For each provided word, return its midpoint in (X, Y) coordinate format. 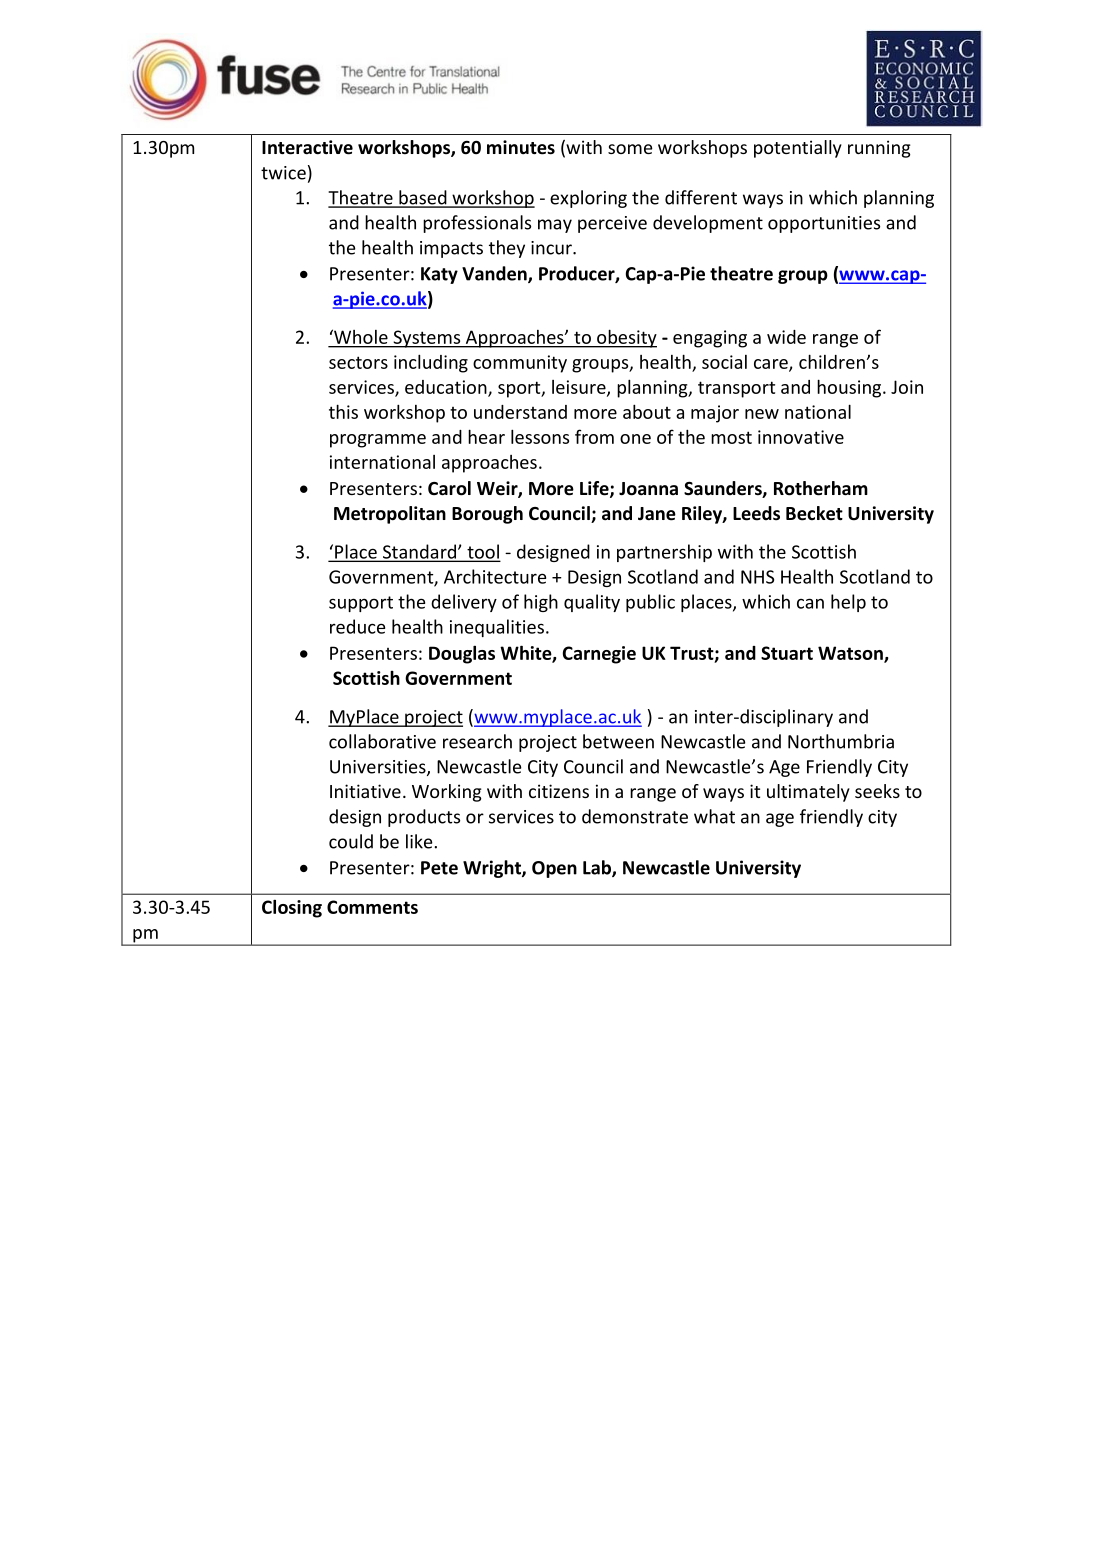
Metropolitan (390, 515)
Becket (814, 513)
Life (595, 489)
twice (283, 173)
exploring (588, 199)
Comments (372, 907)
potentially (798, 149)
